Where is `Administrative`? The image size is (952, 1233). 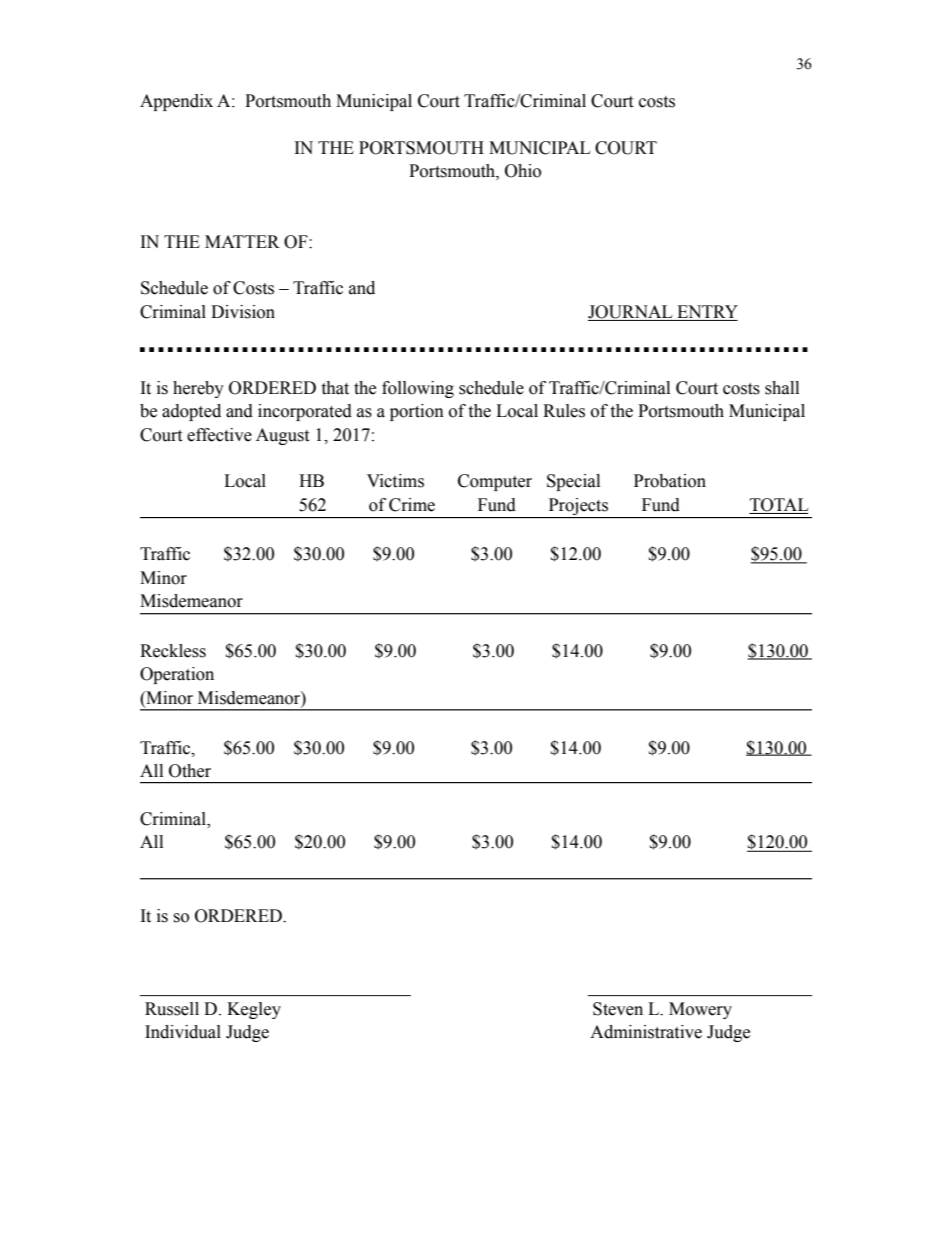
Administrative is located at coordinates (646, 1032).
